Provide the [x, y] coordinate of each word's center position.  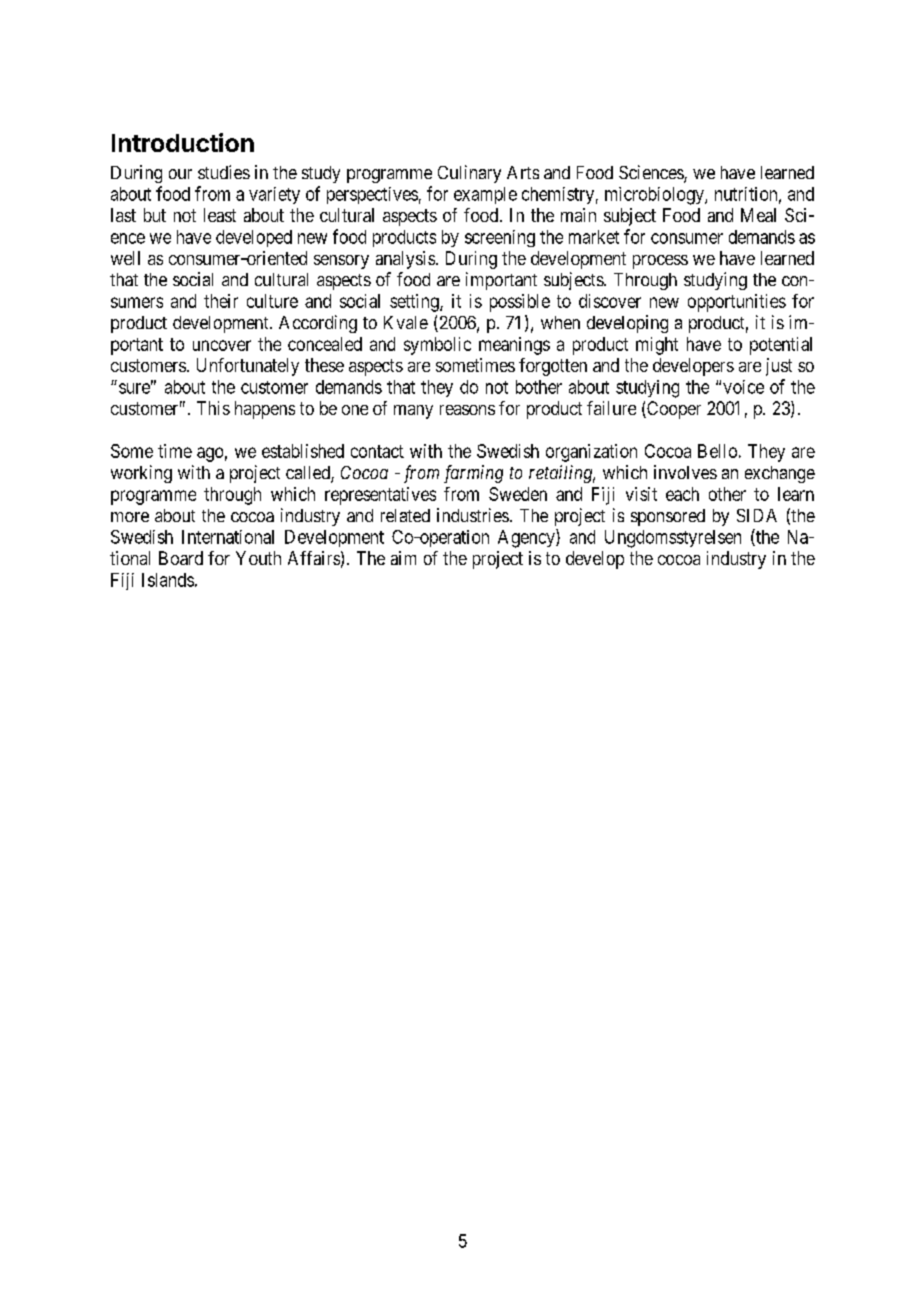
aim [403, 558]
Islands [168, 580]
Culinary [469, 174]
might [657, 346]
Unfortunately [248, 367]
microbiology [655, 196]
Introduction [183, 142]
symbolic [437, 346]
